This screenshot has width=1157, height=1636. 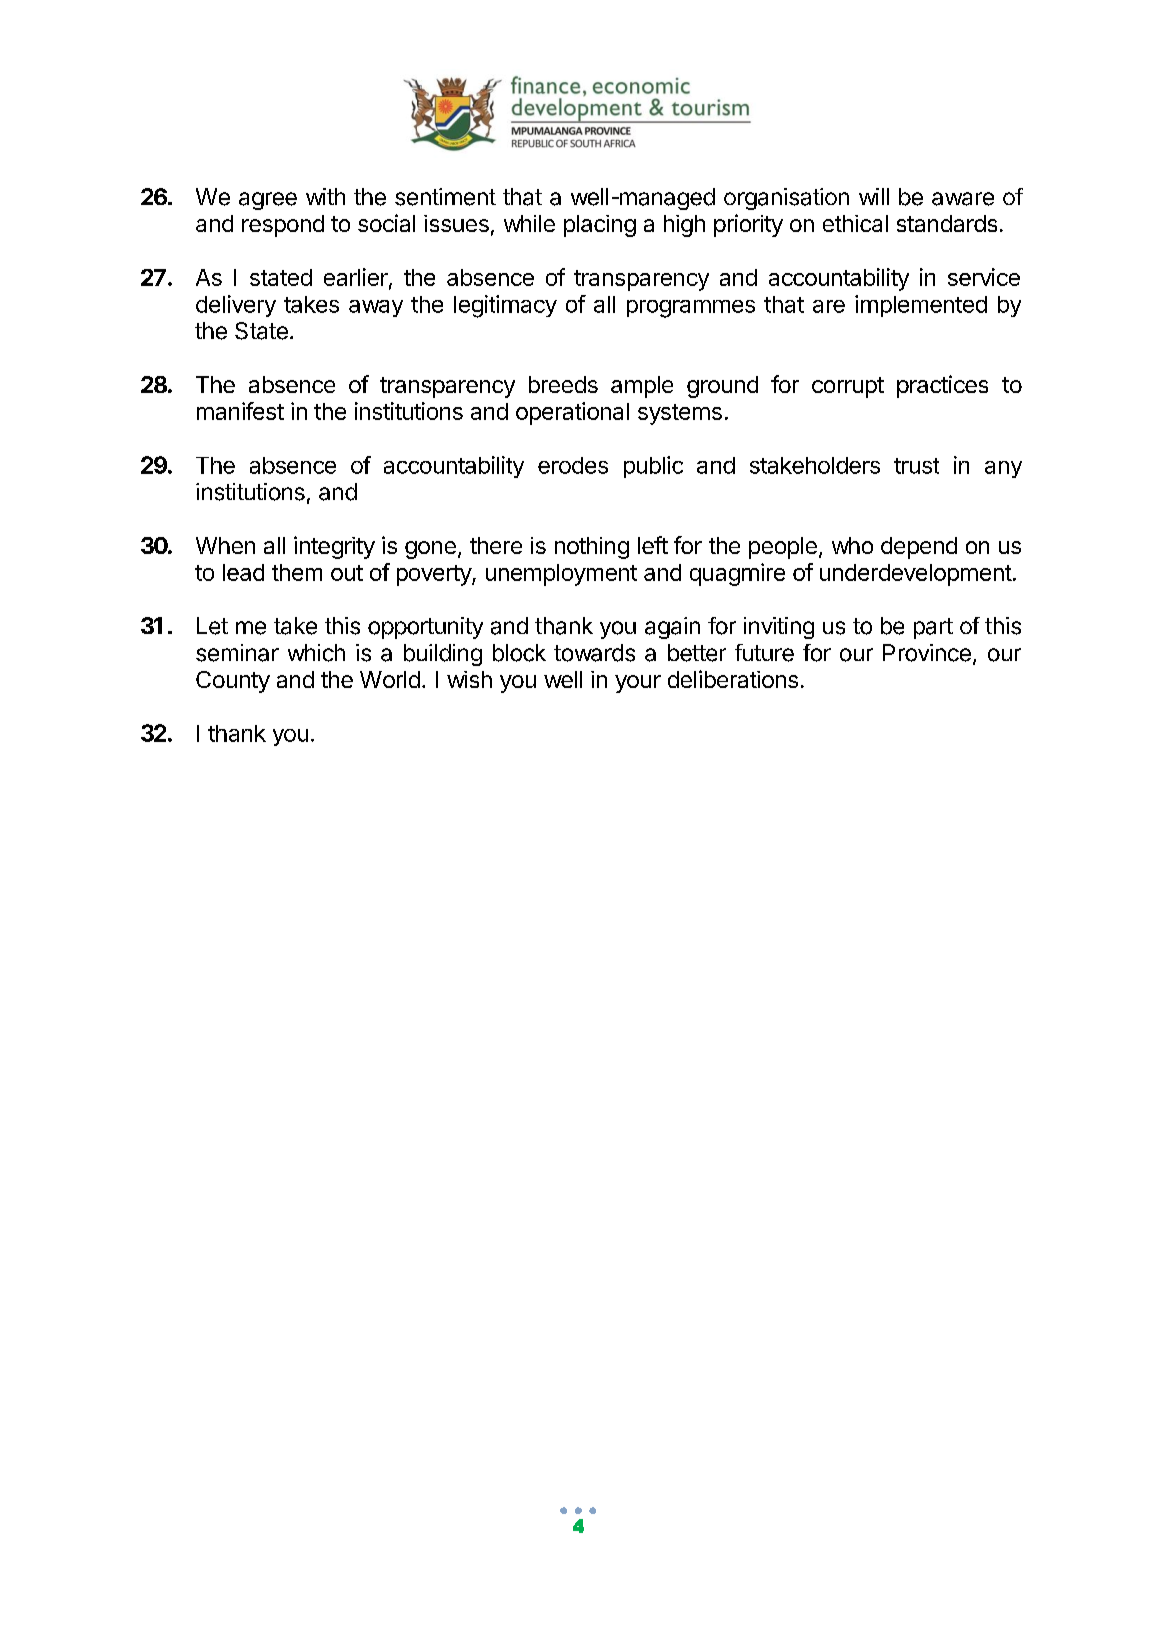 I want to click on ample, so click(x=642, y=387).
